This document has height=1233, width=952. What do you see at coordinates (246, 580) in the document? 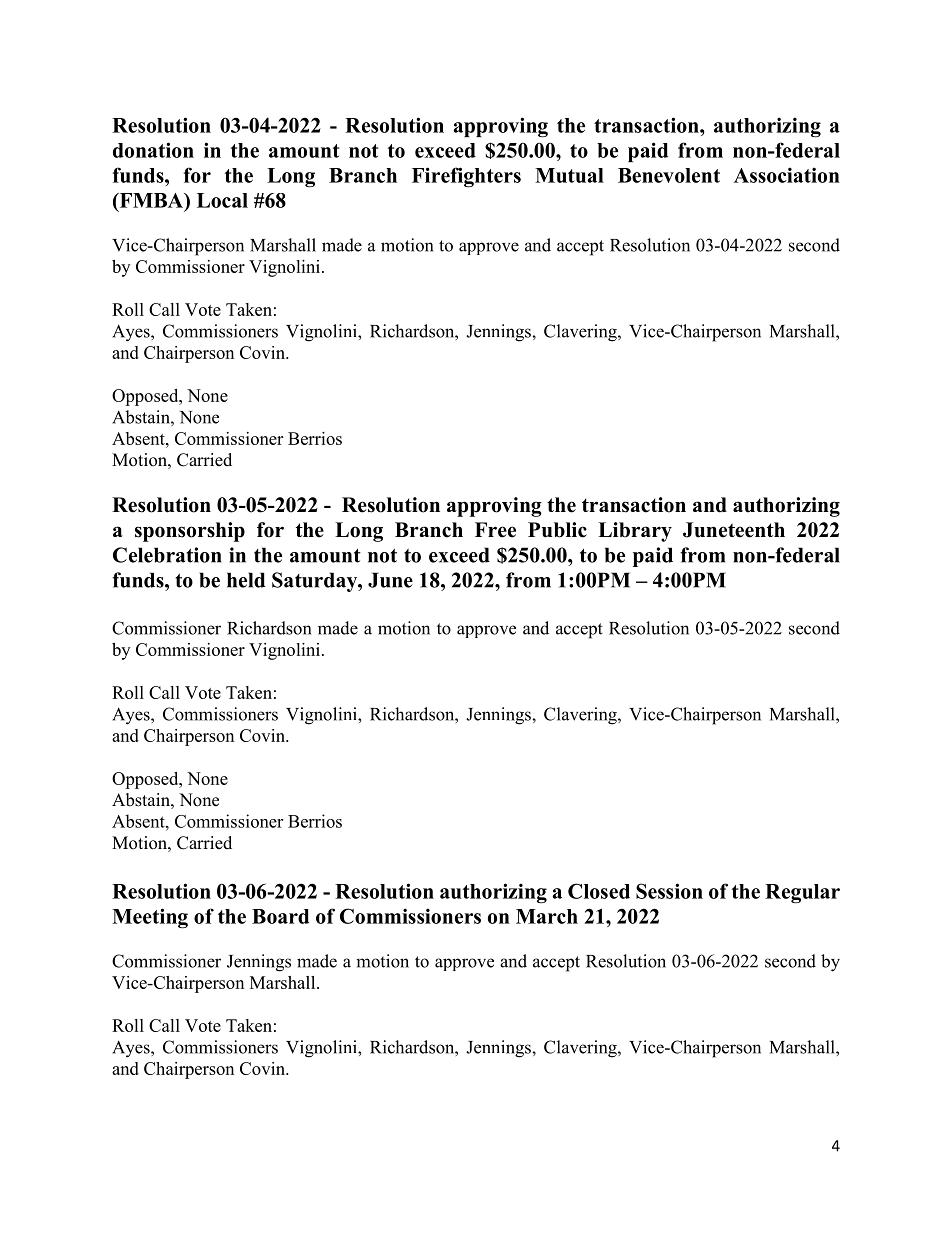
I see `held` at bounding box center [246, 580].
